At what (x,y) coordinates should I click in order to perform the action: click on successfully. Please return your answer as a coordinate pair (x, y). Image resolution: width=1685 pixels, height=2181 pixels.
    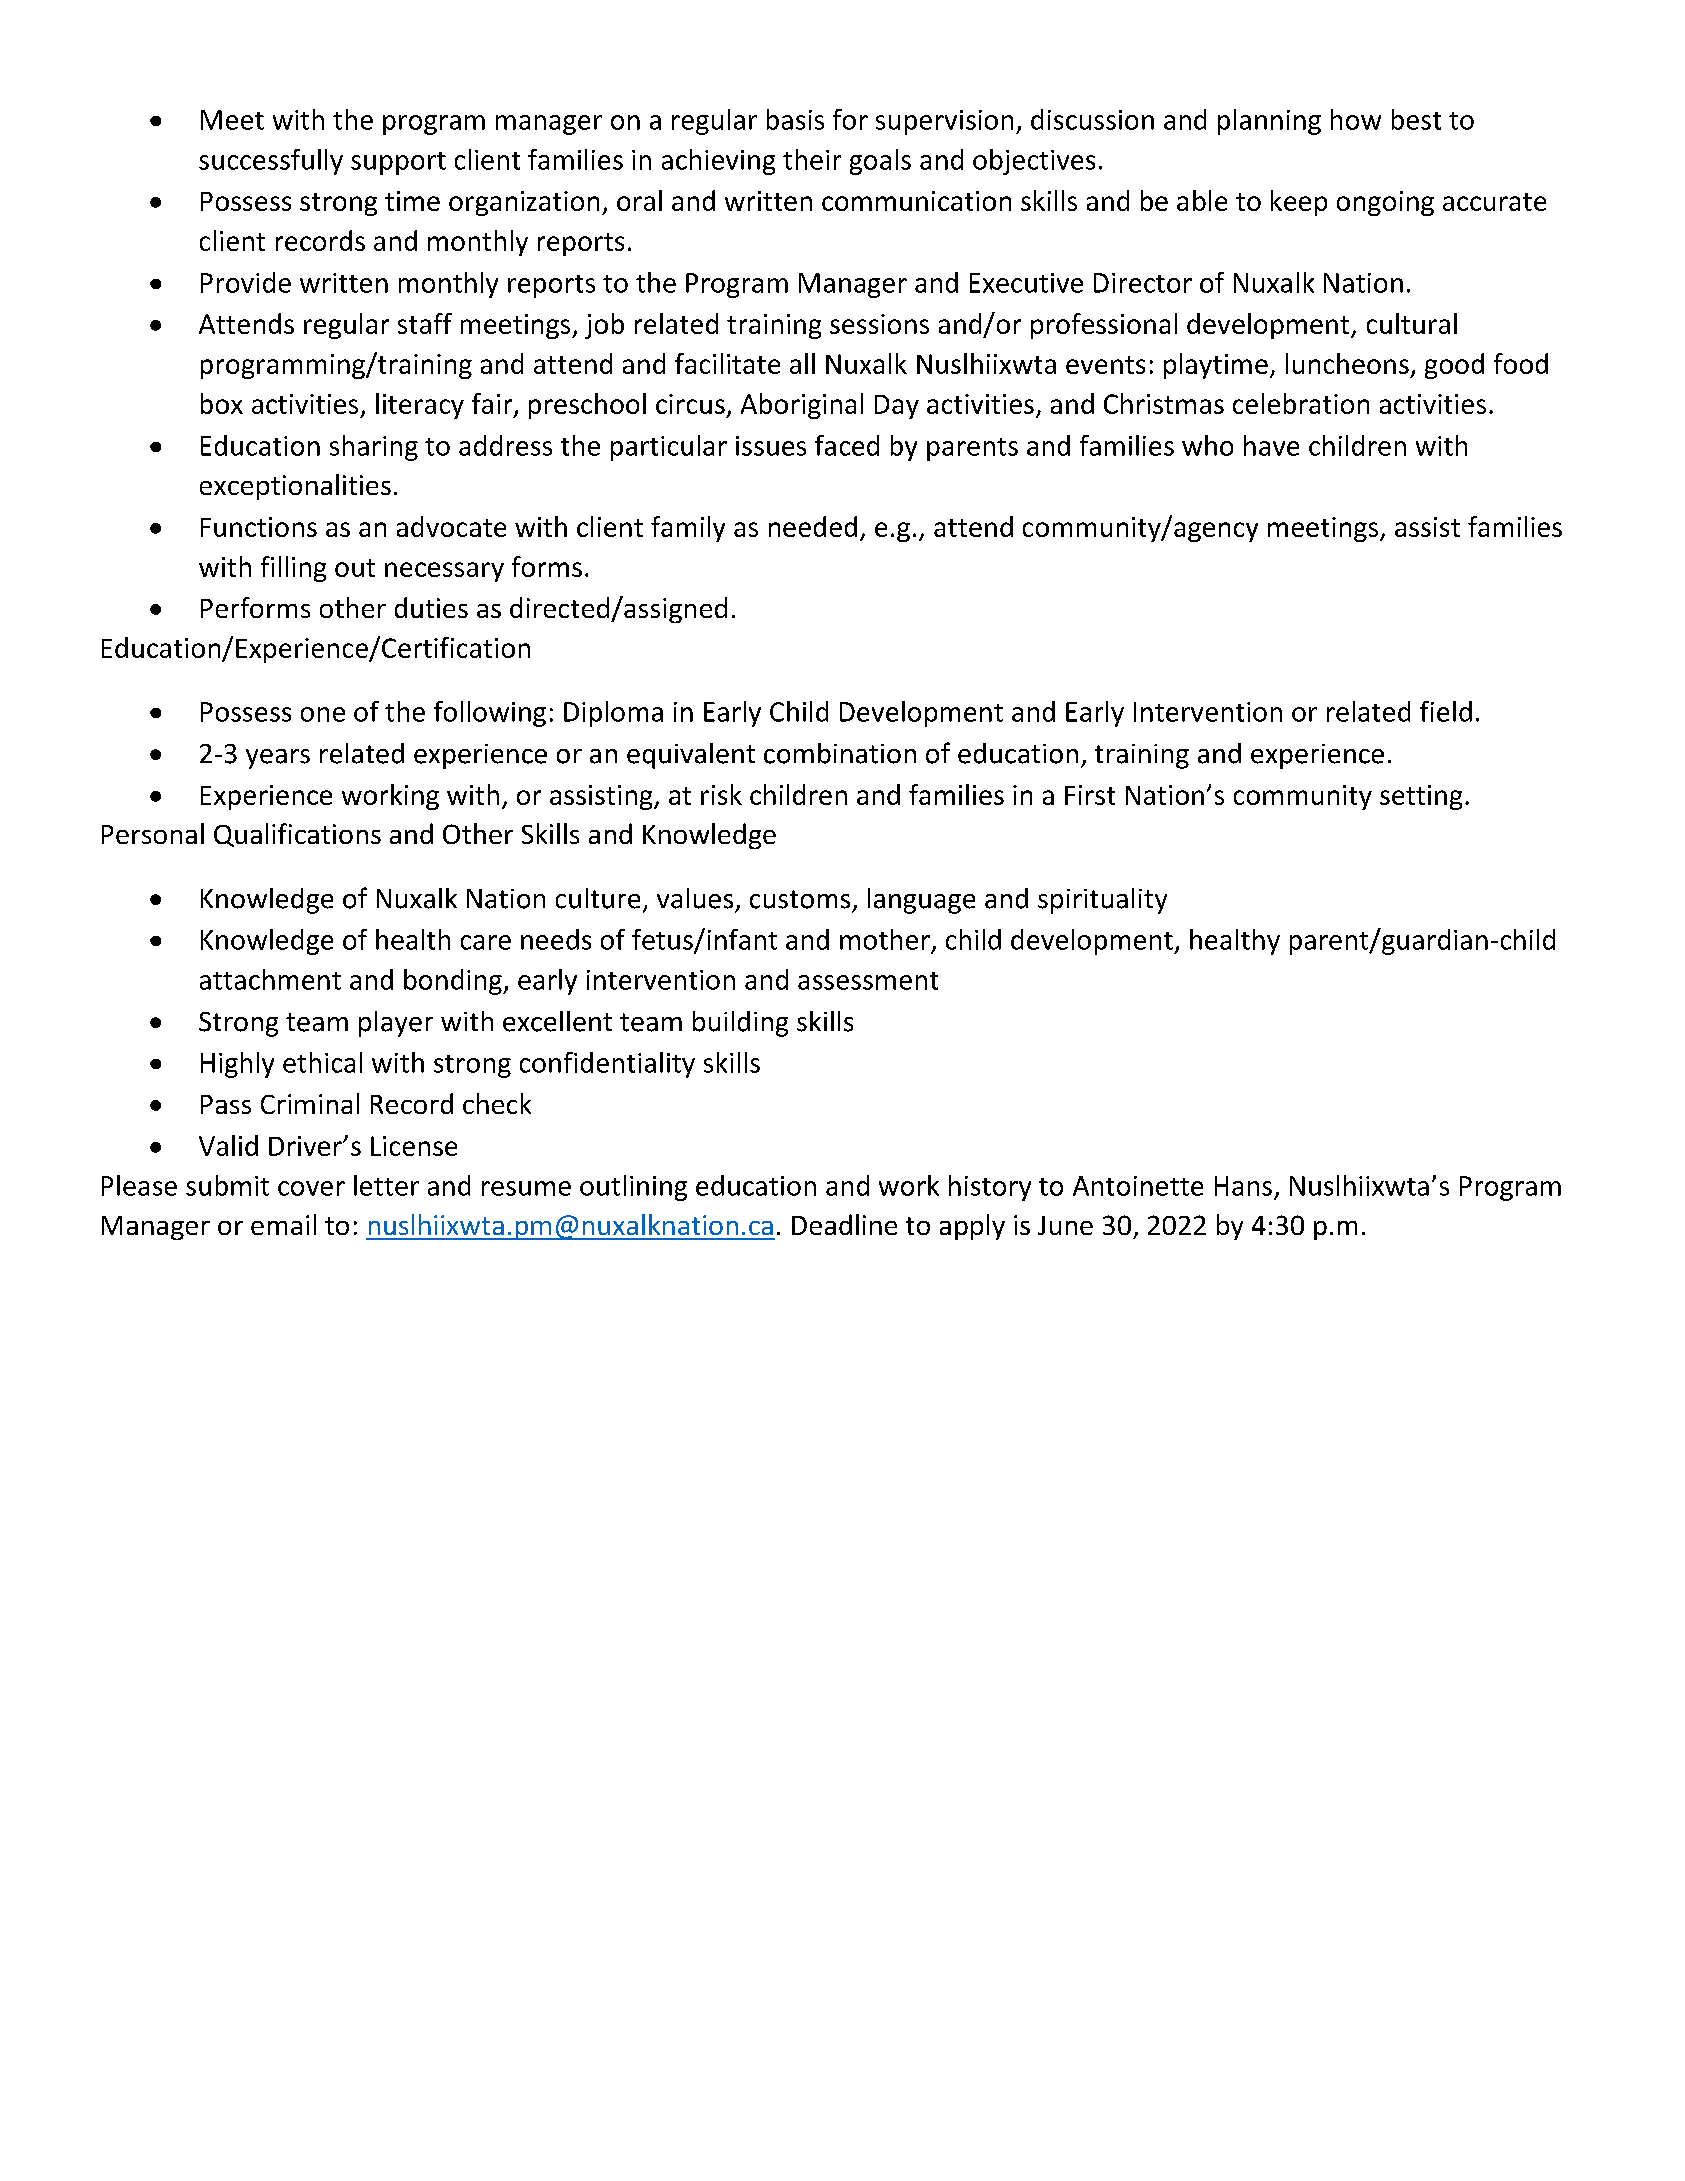
    Looking at the image, I should click on (271, 162).
